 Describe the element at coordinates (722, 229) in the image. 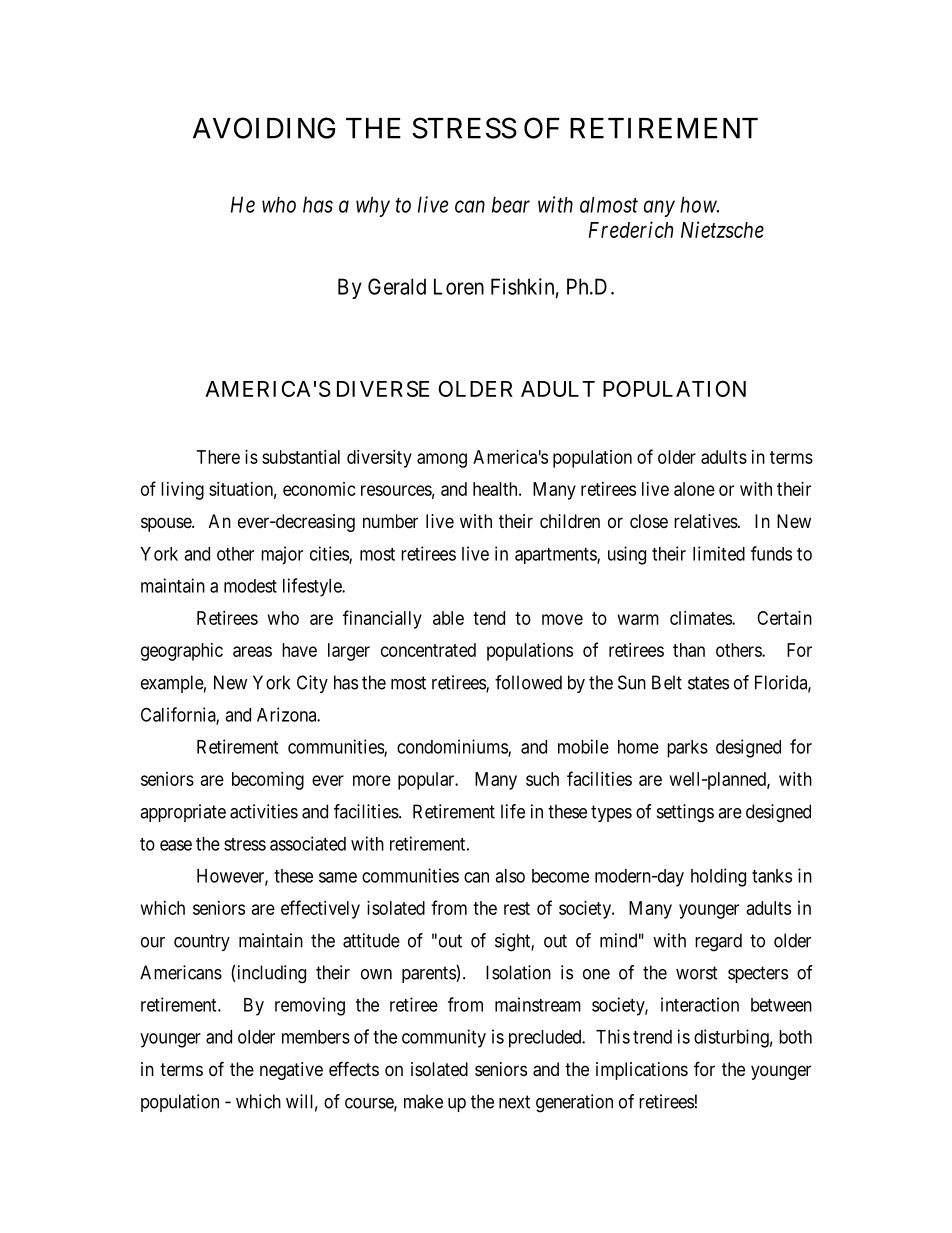

I see `Nietzsche` at that location.
